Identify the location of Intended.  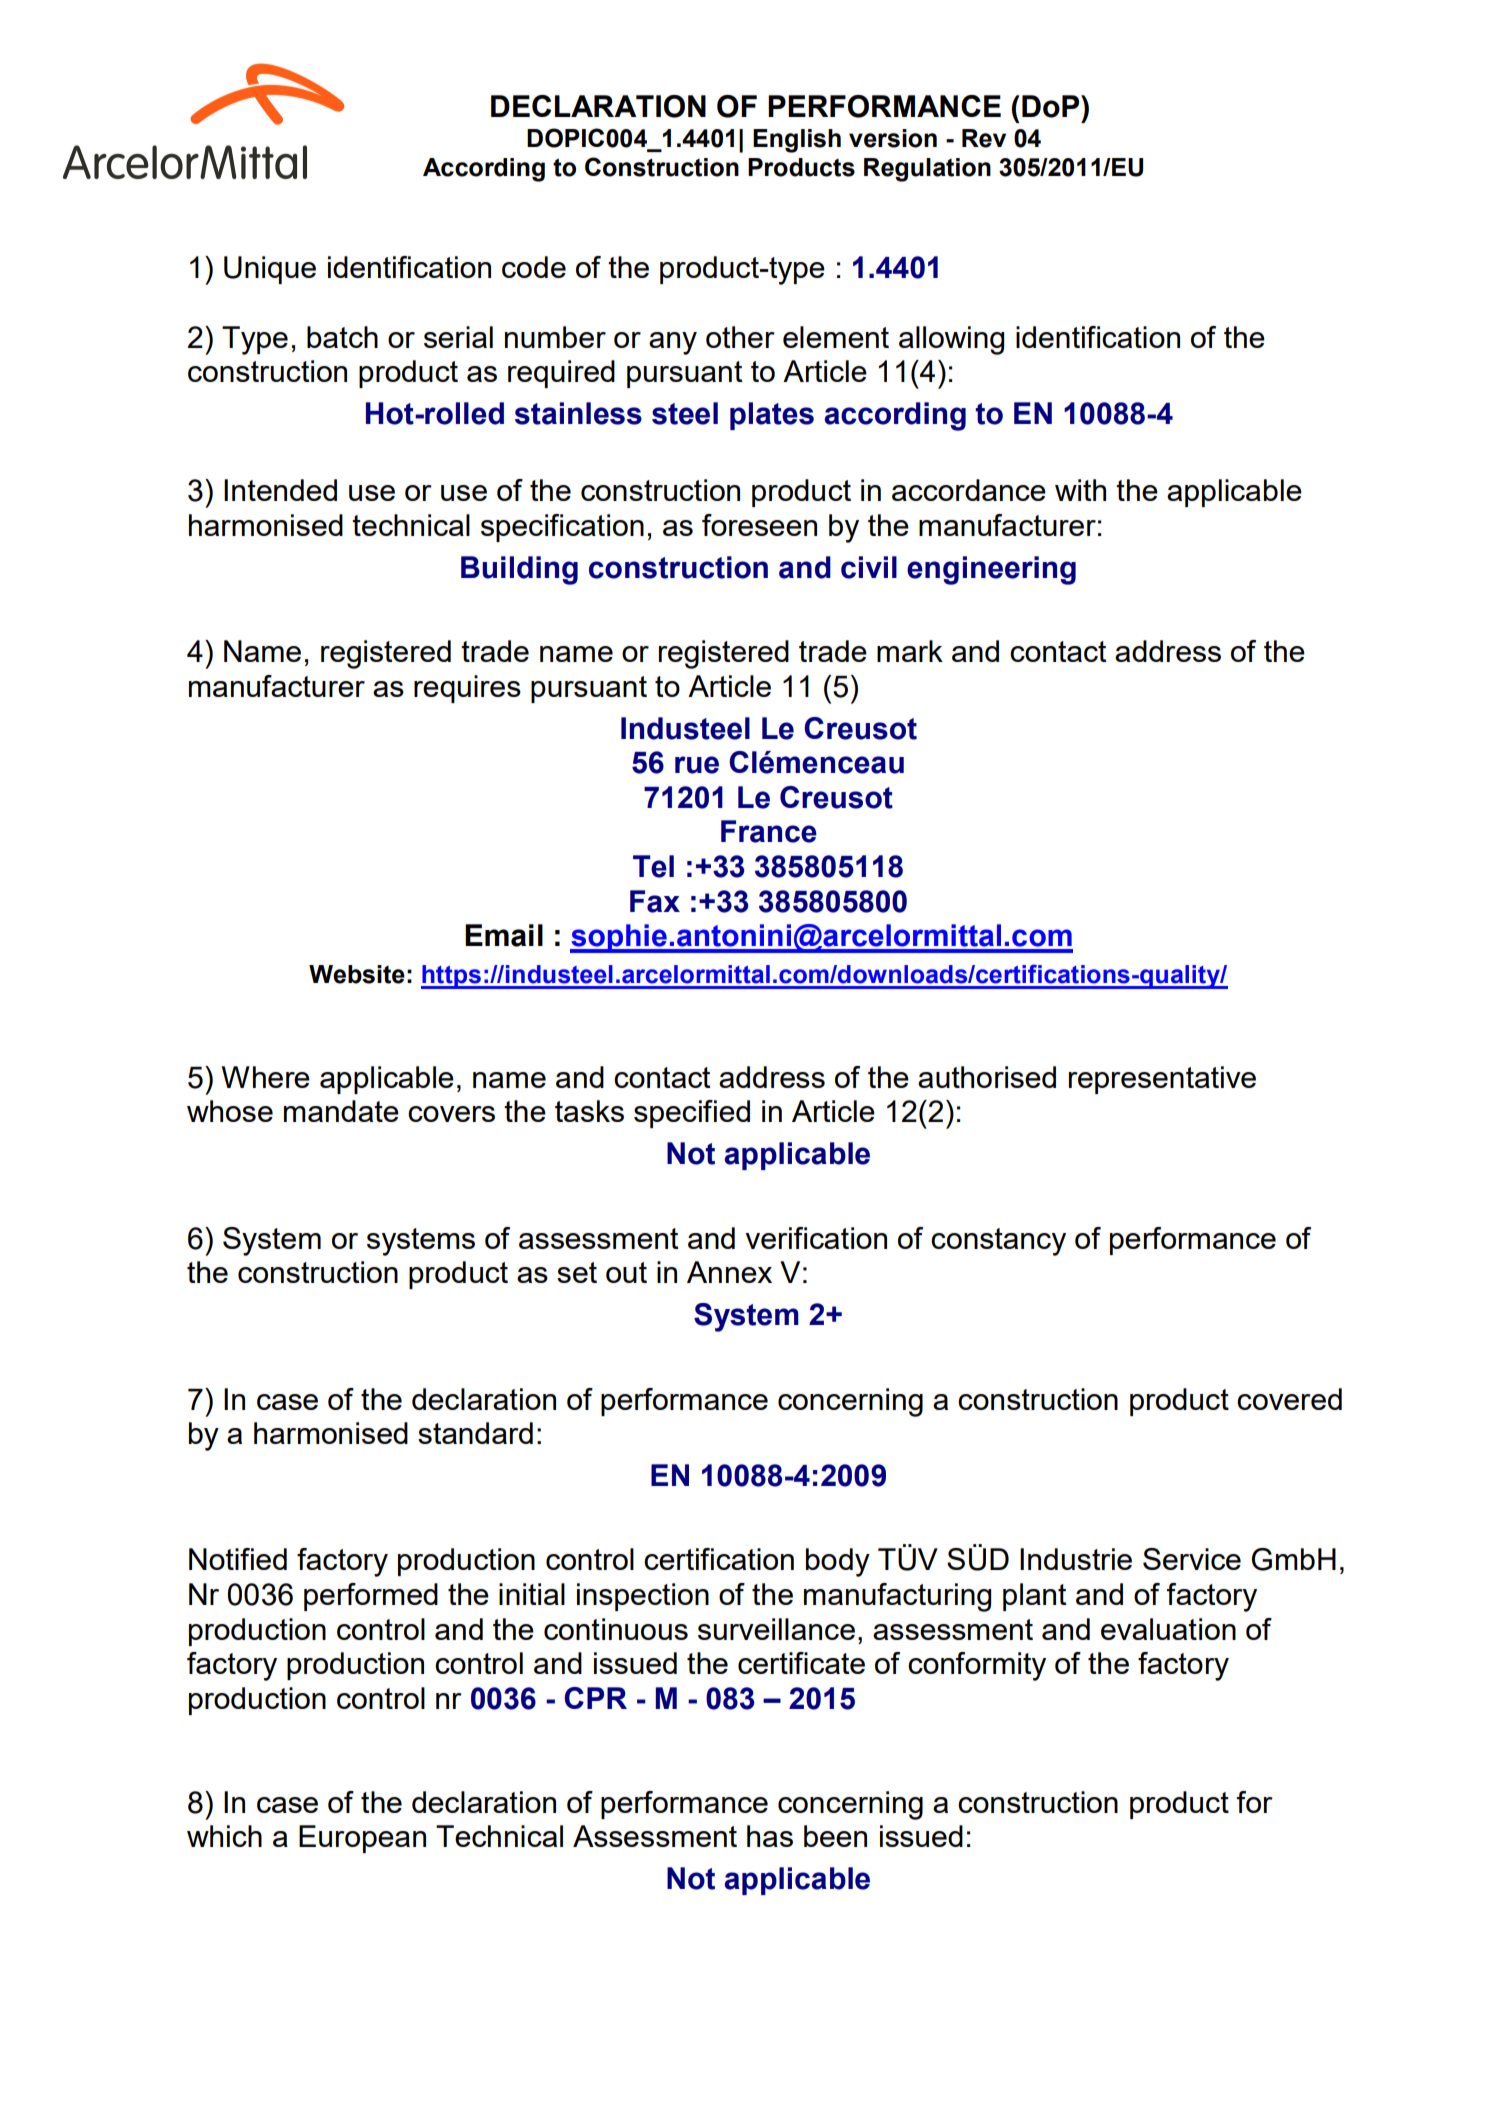
(280, 490).
